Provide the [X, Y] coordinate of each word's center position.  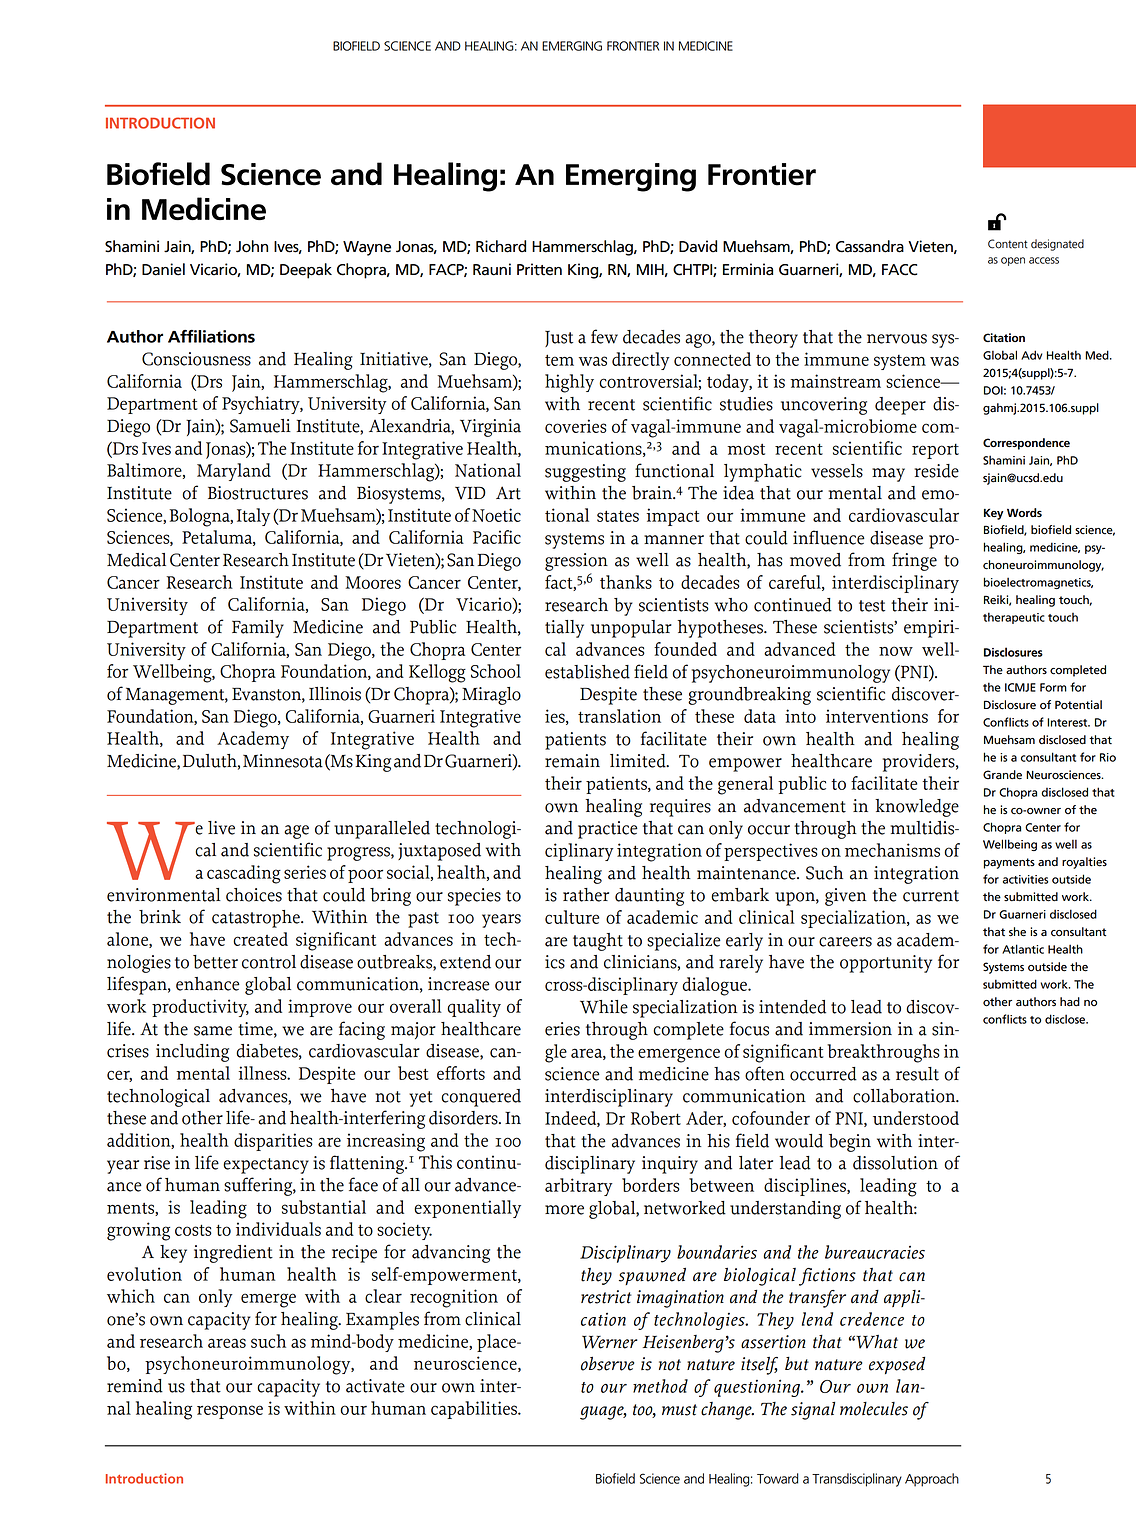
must [679, 1410]
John [252, 246]
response [230, 1412]
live [221, 828]
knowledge [917, 808]
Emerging [631, 177]
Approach [932, 1480]
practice [608, 830]
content [1008, 244]
